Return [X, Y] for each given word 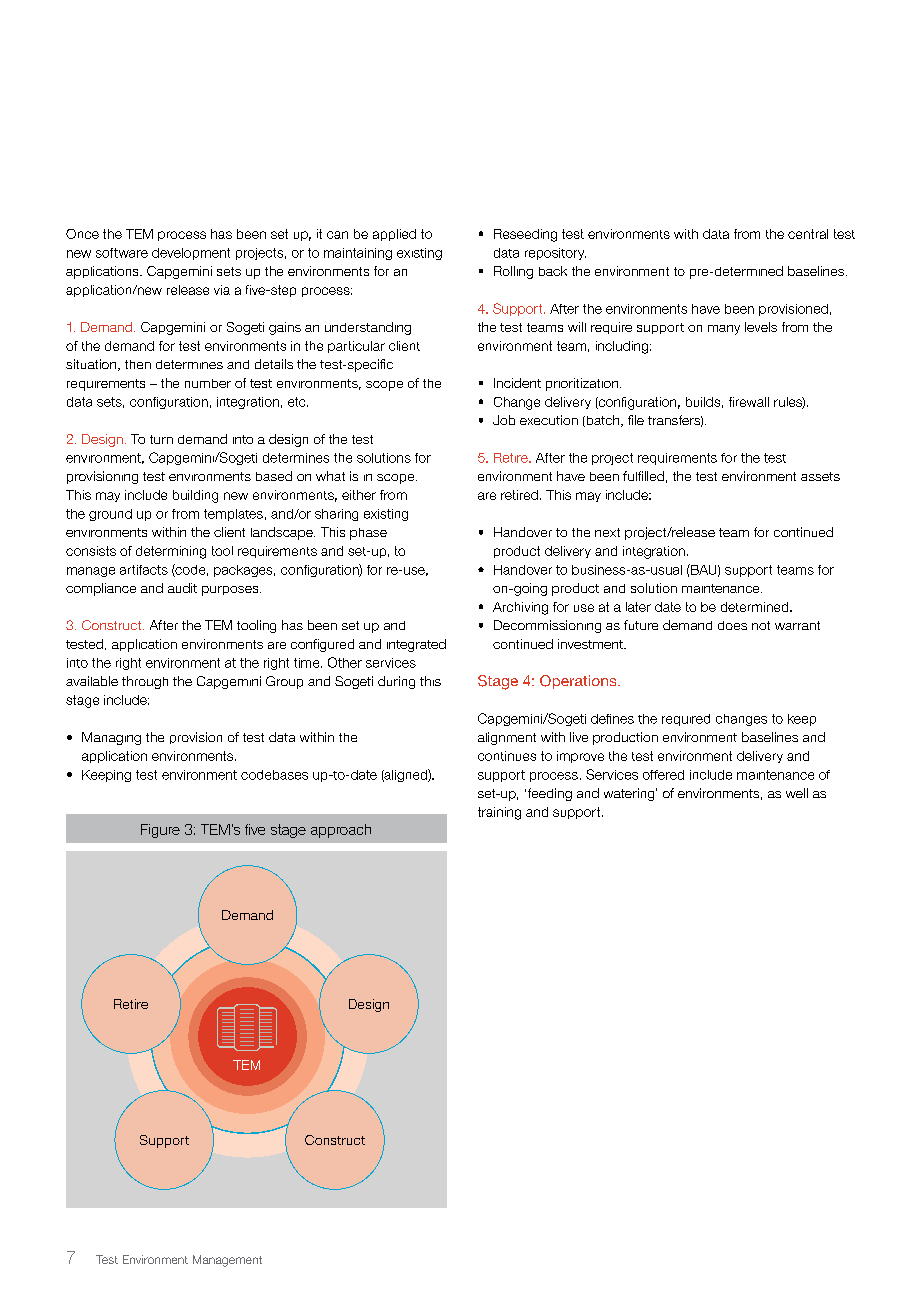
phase [368, 534]
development [191, 254]
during [396, 682]
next [607, 532]
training [499, 813]
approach [341, 831]
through [145, 682]
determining [171, 552]
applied [394, 235]
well [797, 793]
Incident [517, 383]
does [732, 625]
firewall [749, 402]
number [208, 383]
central [808, 234]
